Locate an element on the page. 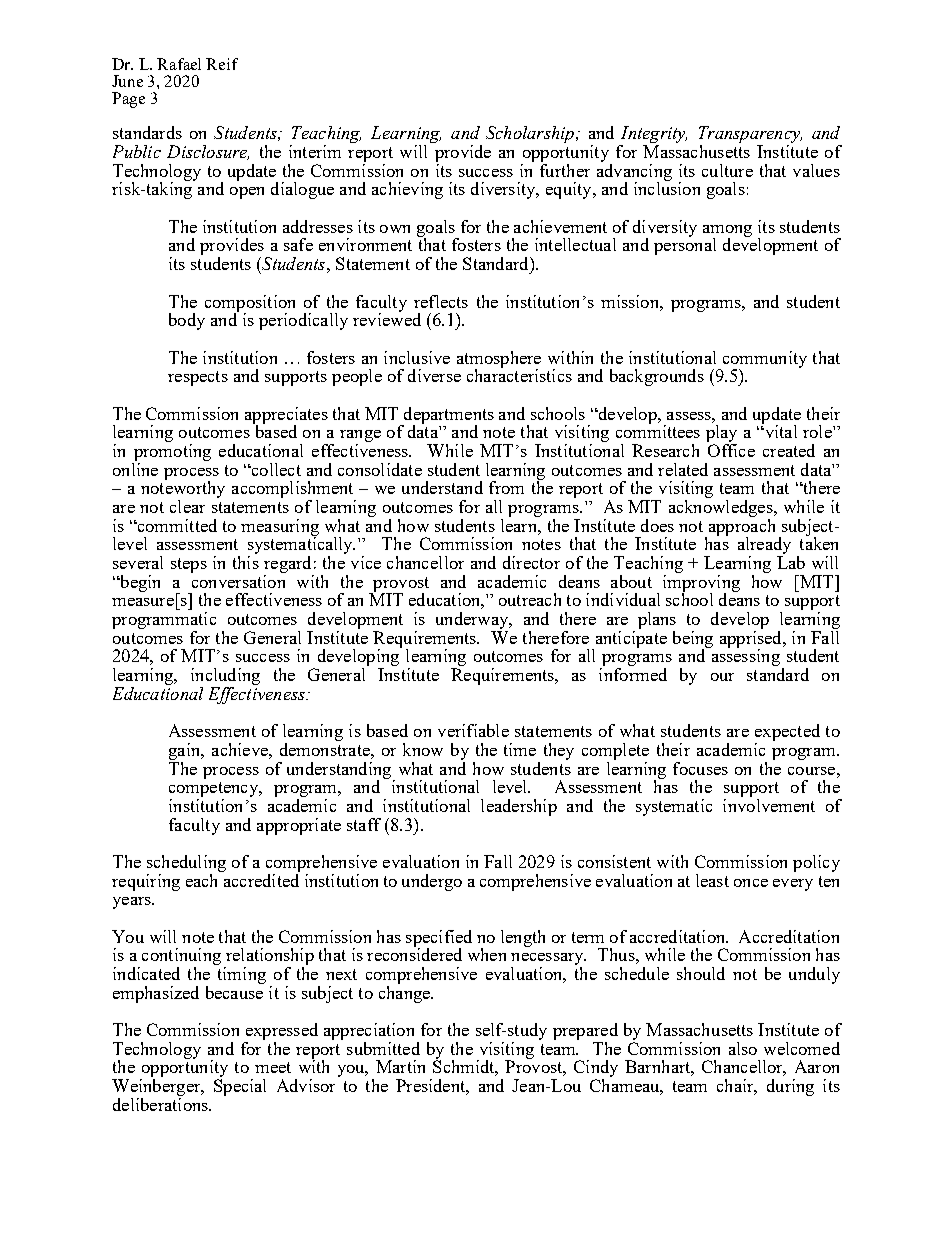 The width and height of the page is (952, 1233). improving is located at coordinates (701, 583).
